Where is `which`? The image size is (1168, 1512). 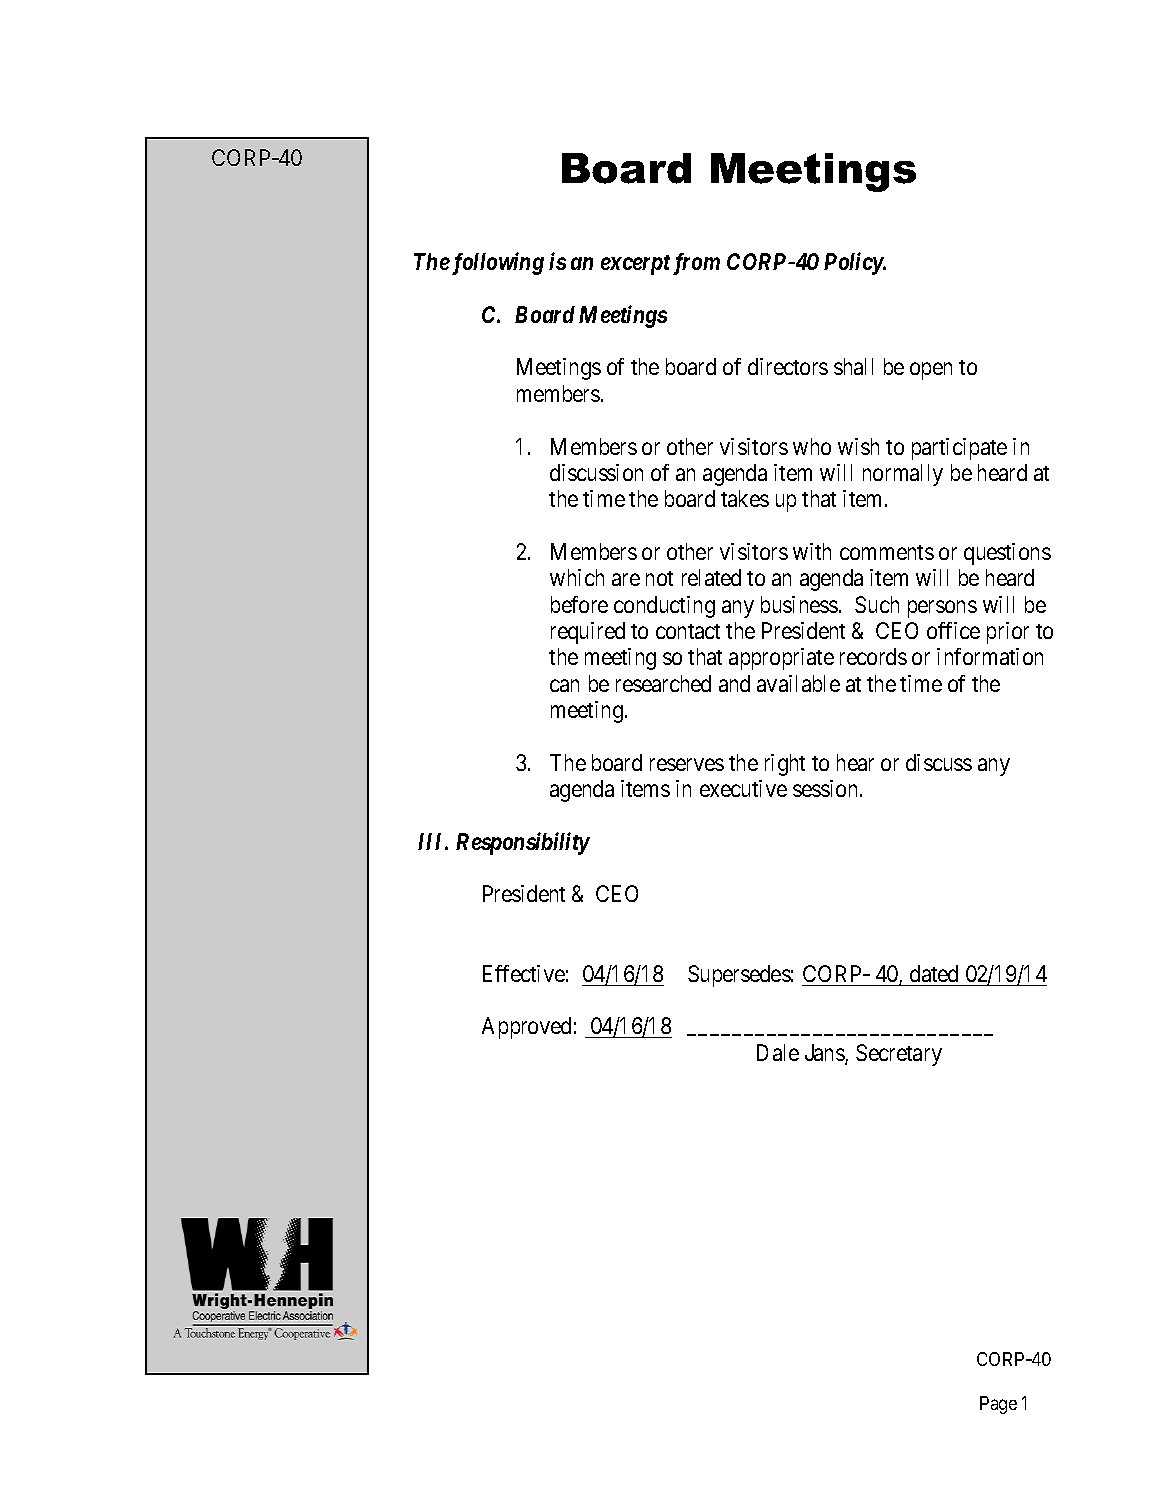 which is located at coordinates (577, 577).
